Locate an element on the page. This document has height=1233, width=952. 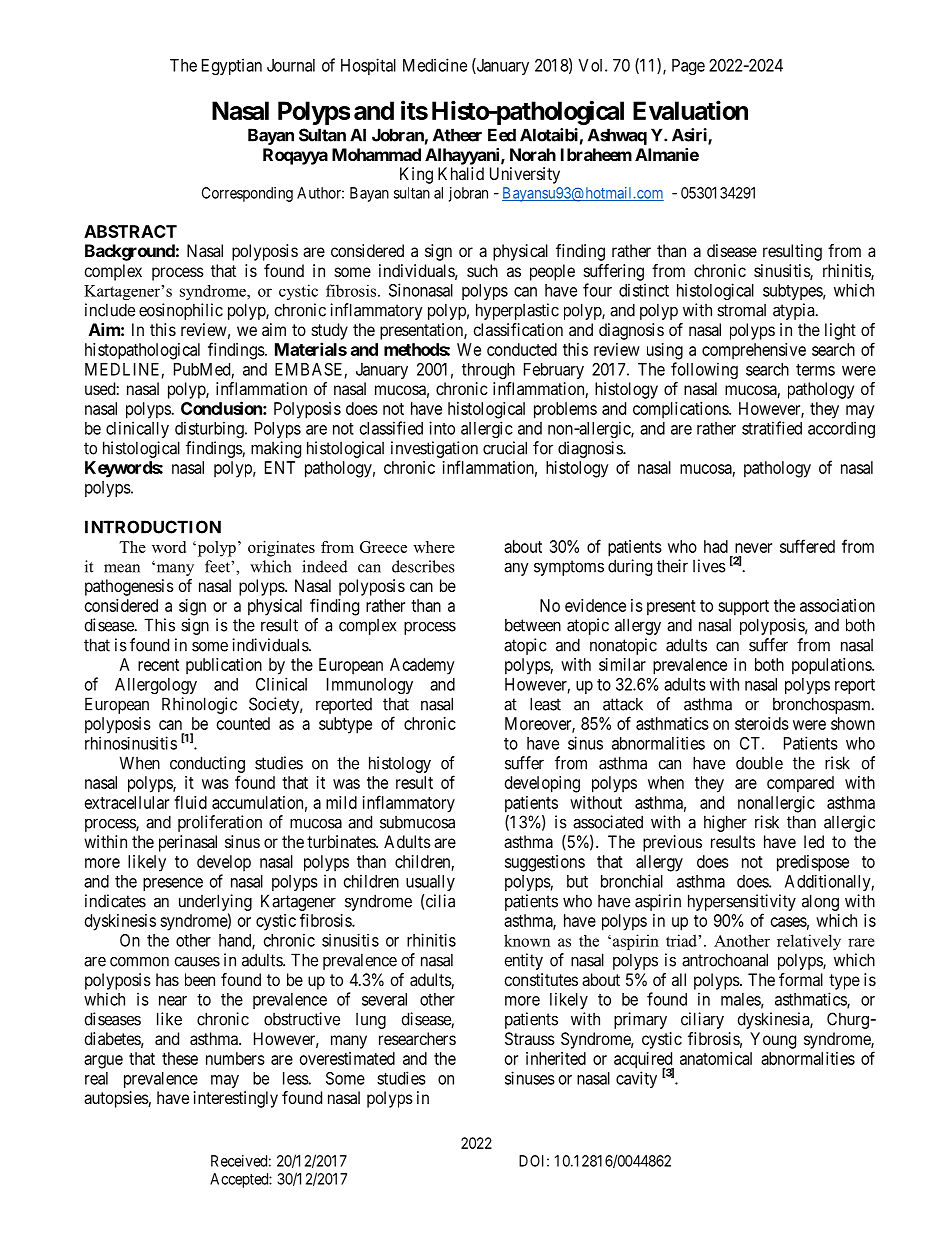
presence is located at coordinates (173, 884).
